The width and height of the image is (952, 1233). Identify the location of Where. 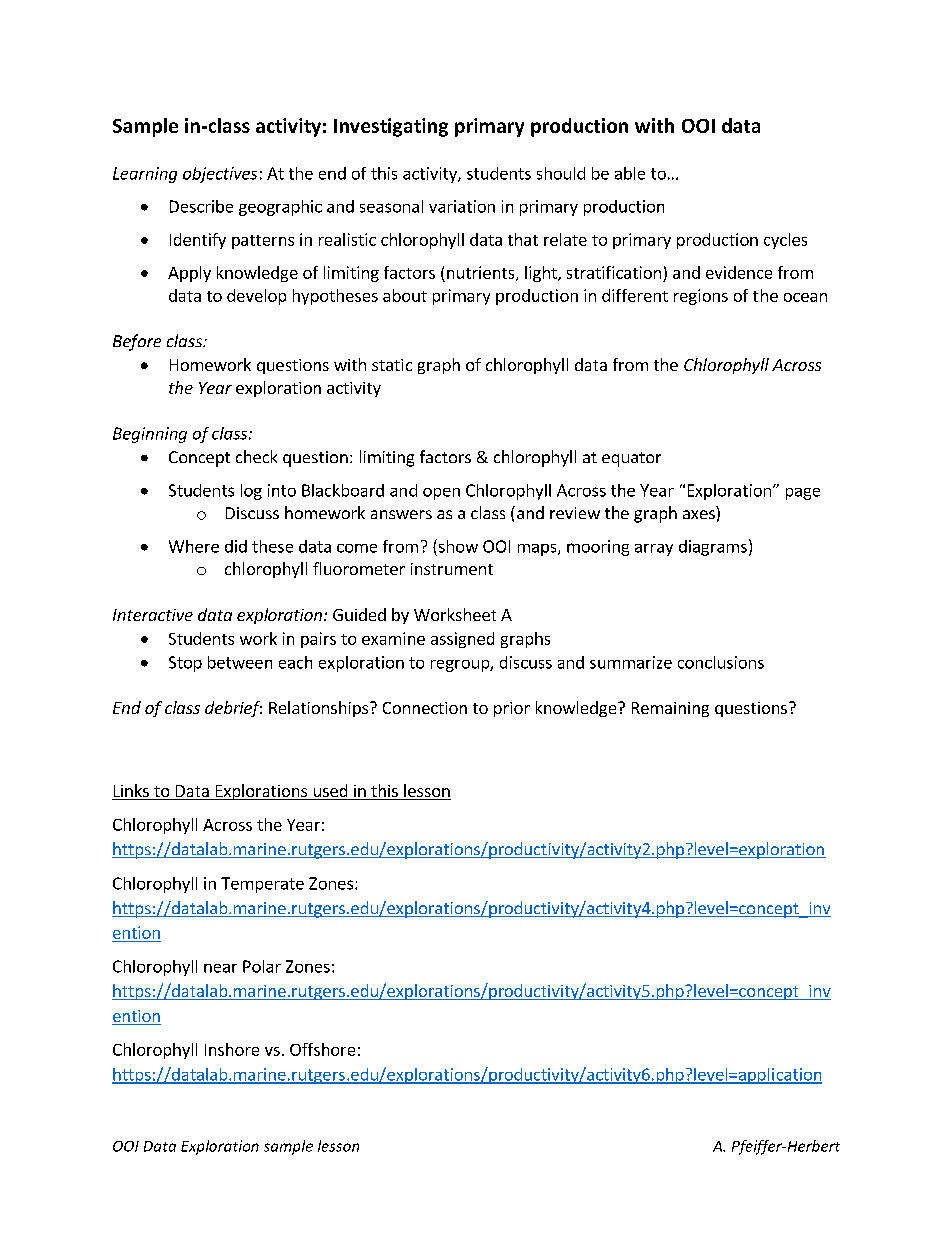
(194, 546).
